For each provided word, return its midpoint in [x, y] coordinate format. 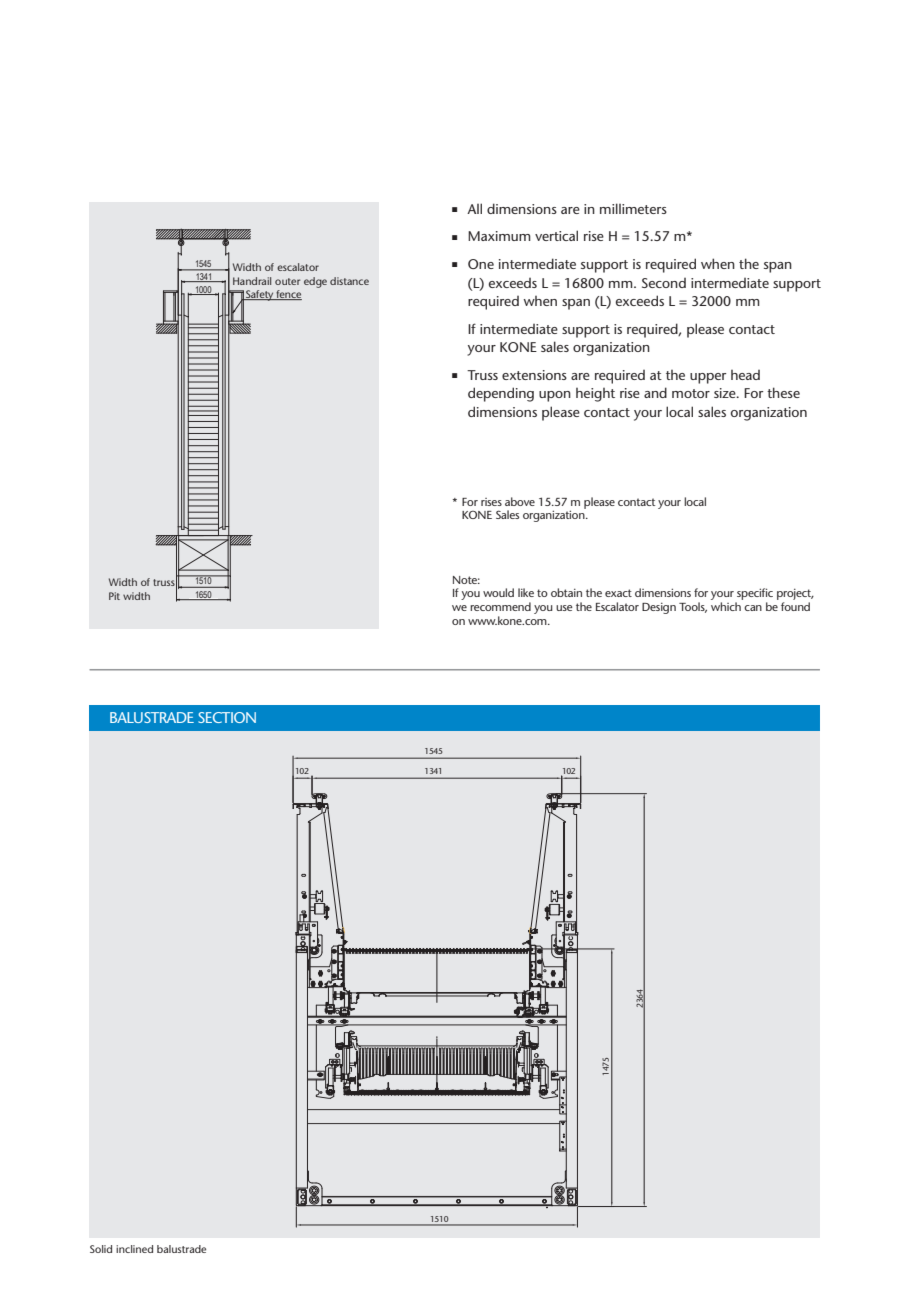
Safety [260, 295]
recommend [500, 606]
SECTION [227, 717]
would [498, 592]
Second [664, 283]
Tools [693, 607]
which [726, 606]
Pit [114, 596]
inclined [134, 1249]
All [474, 208]
